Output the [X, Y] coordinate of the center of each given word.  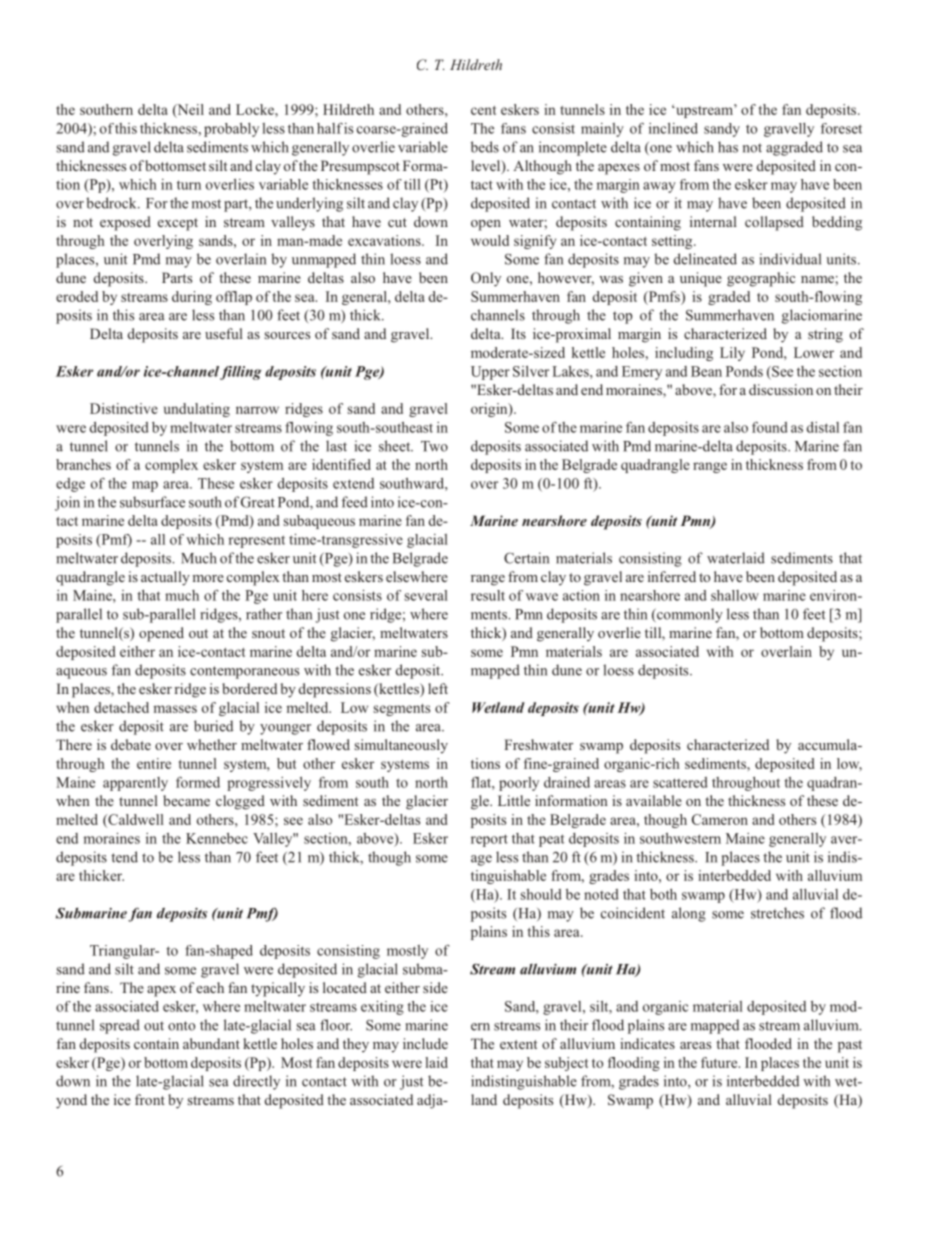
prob [218, 130]
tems [415, 764]
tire [161, 763]
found [770, 427]
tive [146, 408]
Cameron [720, 819]
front [150, 1099]
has [728, 147]
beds [485, 147]
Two [434, 446]
